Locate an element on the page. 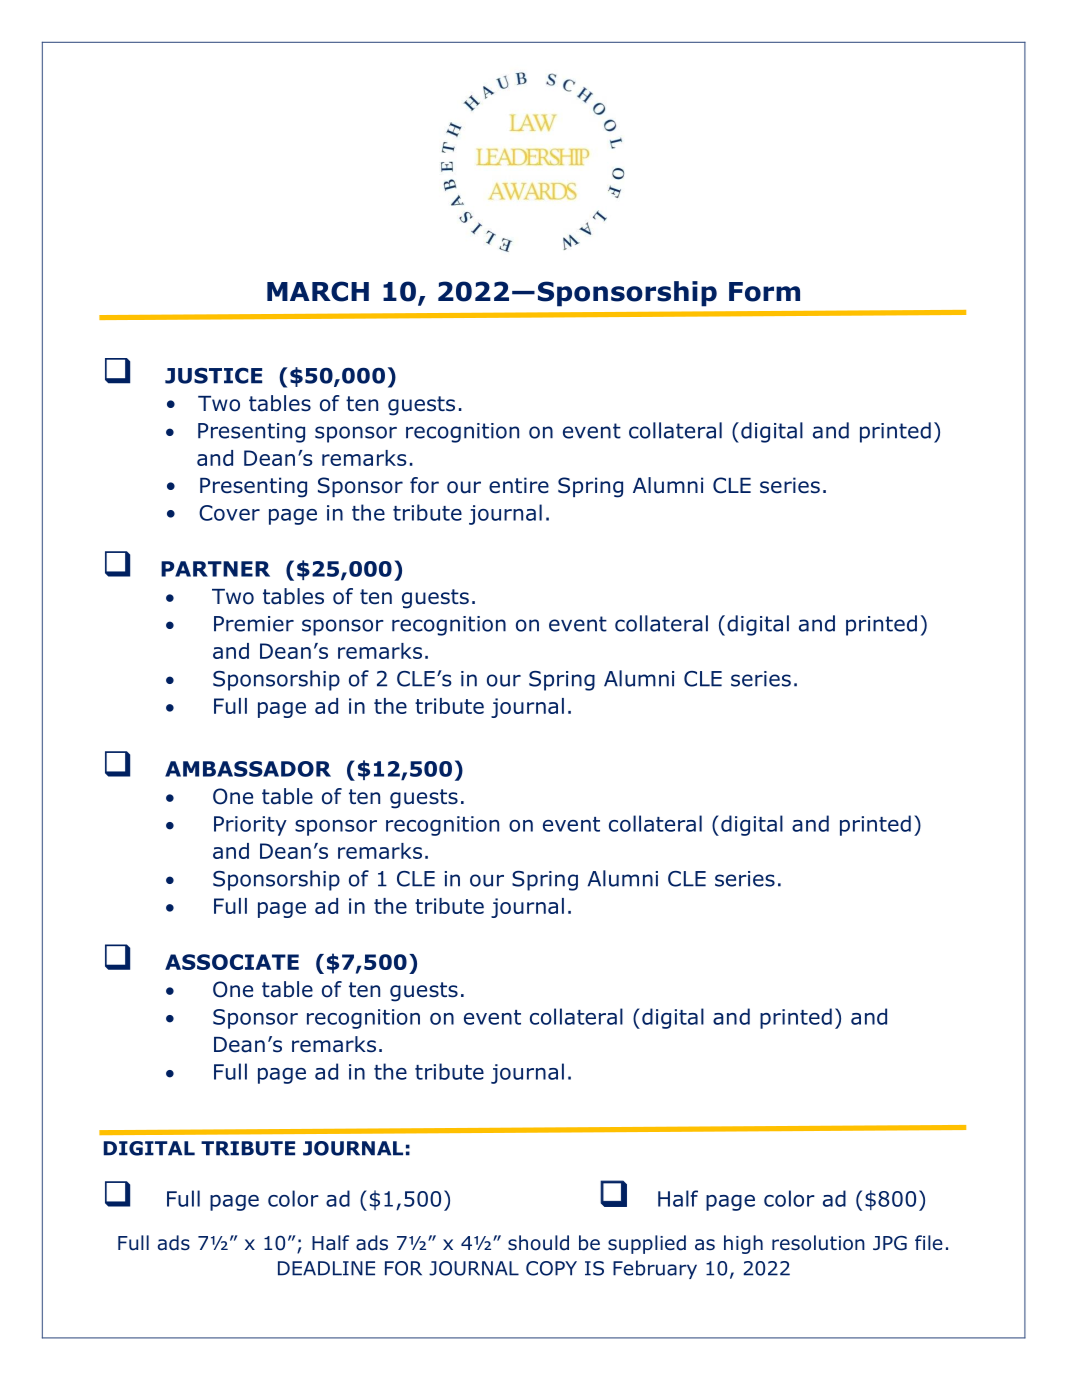 This document has height=1380, width=1067. DEADLINE is located at coordinates (326, 1268).
